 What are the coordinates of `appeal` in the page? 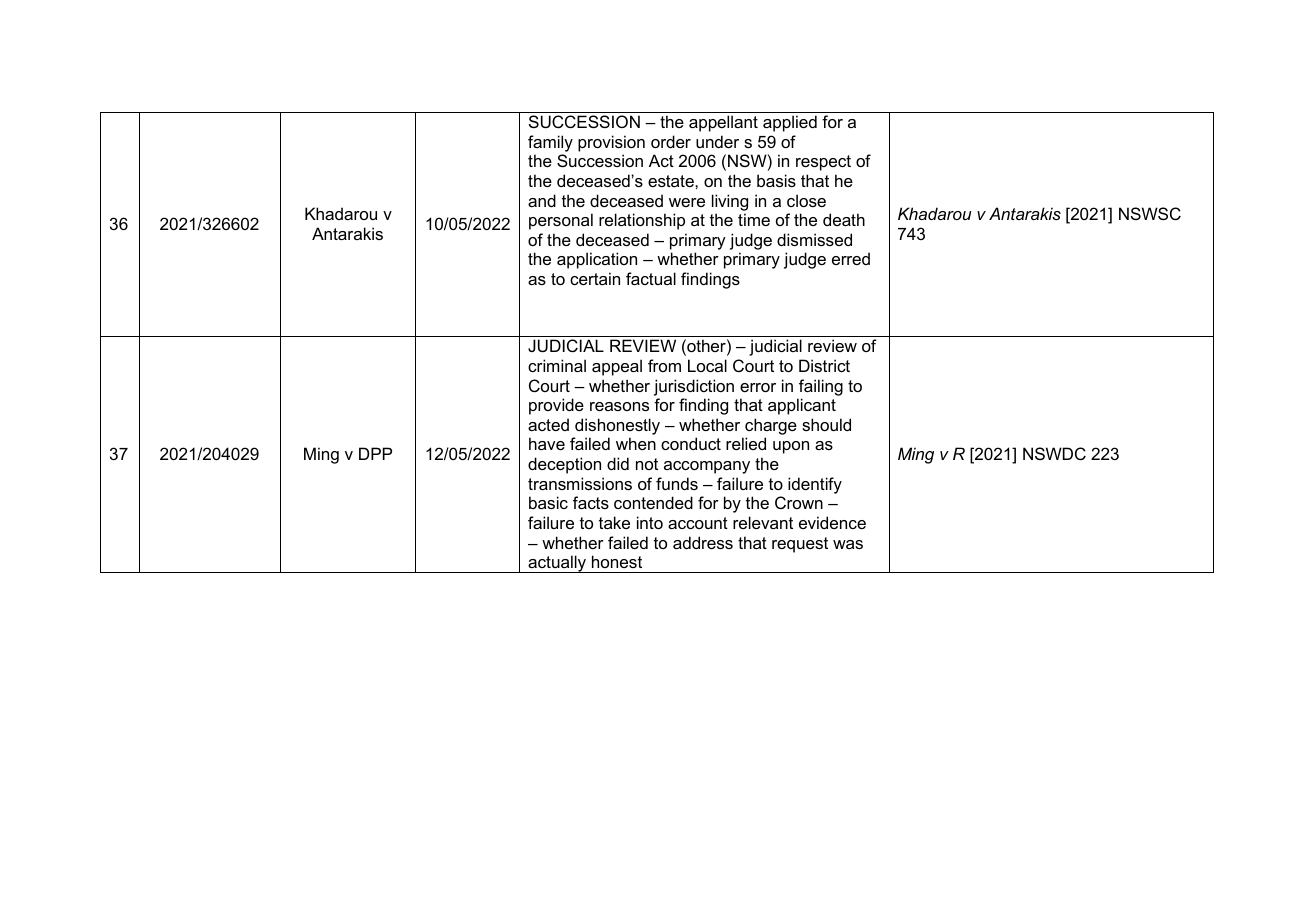 It's located at (617, 367).
